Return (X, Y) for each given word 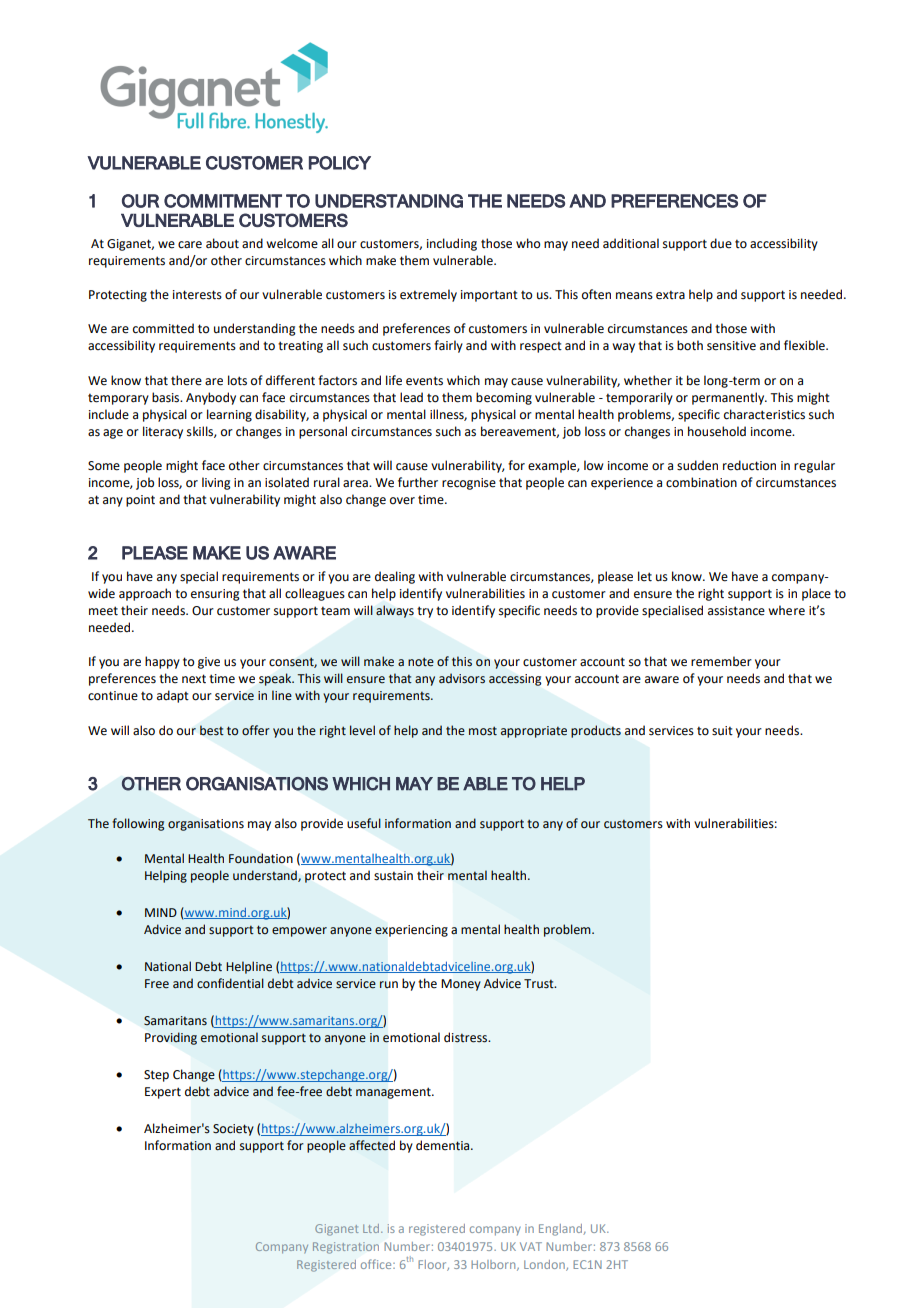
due (721, 243)
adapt (173, 696)
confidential (230, 983)
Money (461, 985)
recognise (469, 484)
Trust (540, 984)
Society (233, 1130)
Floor (433, 1265)
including (452, 244)
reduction (749, 465)
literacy (163, 432)
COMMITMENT (223, 201)
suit (722, 731)
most (483, 731)
